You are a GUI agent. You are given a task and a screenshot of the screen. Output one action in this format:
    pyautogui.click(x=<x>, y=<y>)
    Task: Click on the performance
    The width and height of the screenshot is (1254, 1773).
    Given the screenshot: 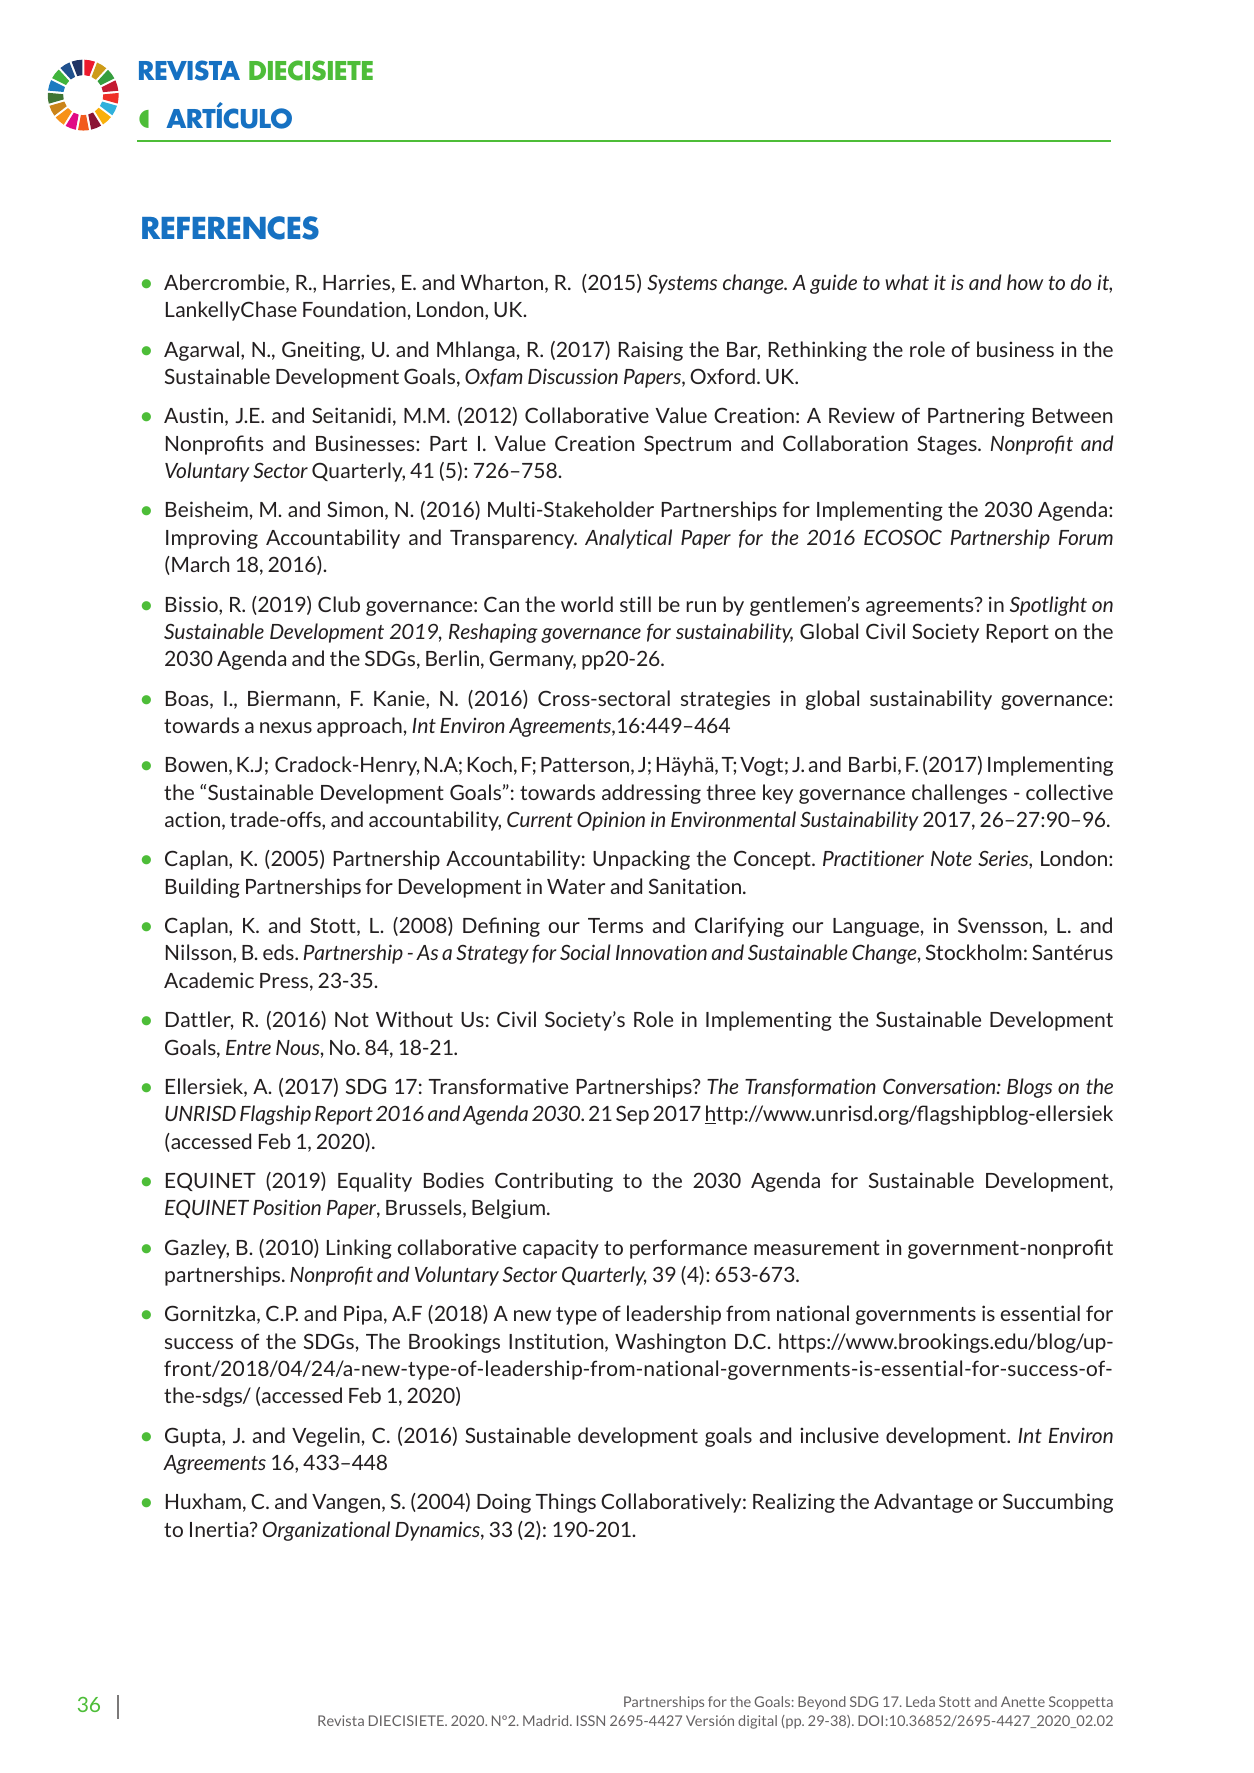 What is the action you would take?
    pyautogui.click(x=688, y=1249)
